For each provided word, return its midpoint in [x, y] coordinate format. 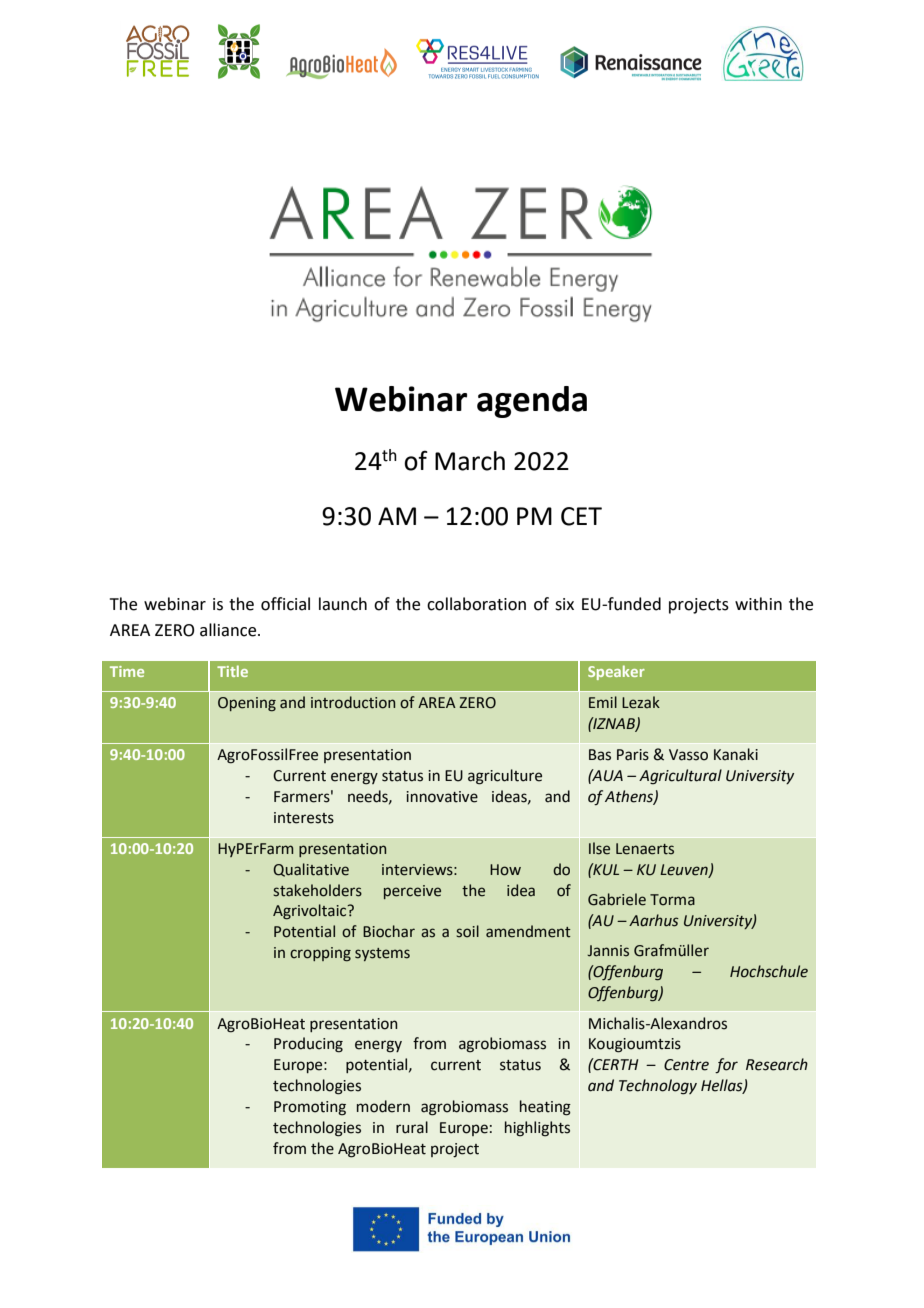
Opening [247, 704]
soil [467, 931]
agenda [532, 402]
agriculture [505, 777]
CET [581, 516]
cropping [320, 954]
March [470, 461]
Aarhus [654, 920]
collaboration [476, 604]
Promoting [310, 1108]
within [758, 604]
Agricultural [680, 777]
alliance [229, 630]
